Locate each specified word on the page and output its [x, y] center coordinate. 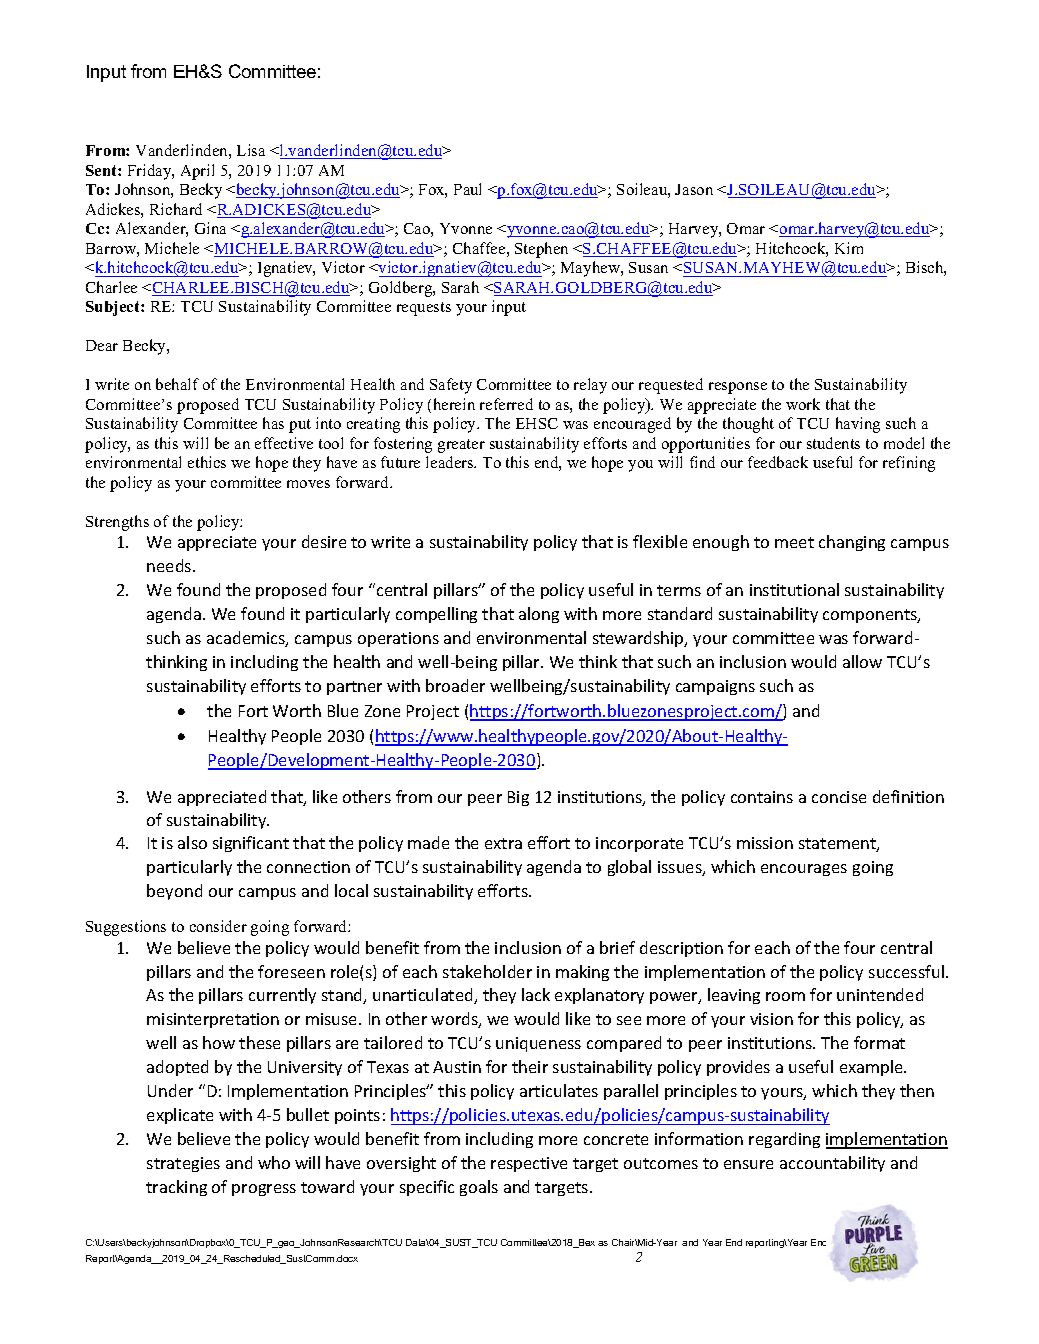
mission [765, 843]
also [192, 842]
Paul [467, 189]
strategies [183, 1164]
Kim [849, 248]
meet [794, 542]
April [197, 172]
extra [503, 843]
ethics [207, 462]
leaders [451, 462]
